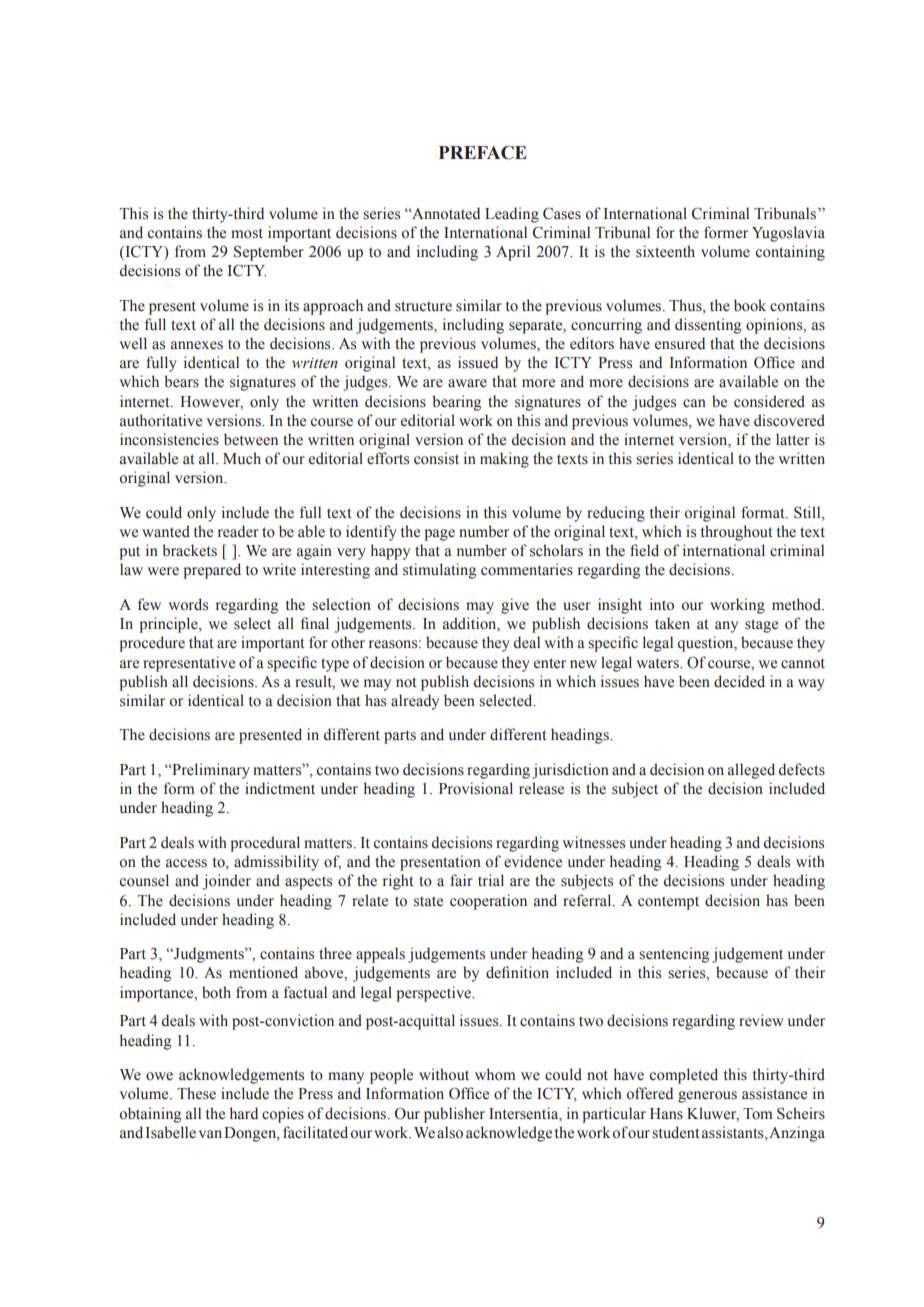 Image resolution: width=924 pixels, height=1307 pixels. What do you see at coordinates (788, 234) in the document?
I see `Yugoslavia` at bounding box center [788, 234].
